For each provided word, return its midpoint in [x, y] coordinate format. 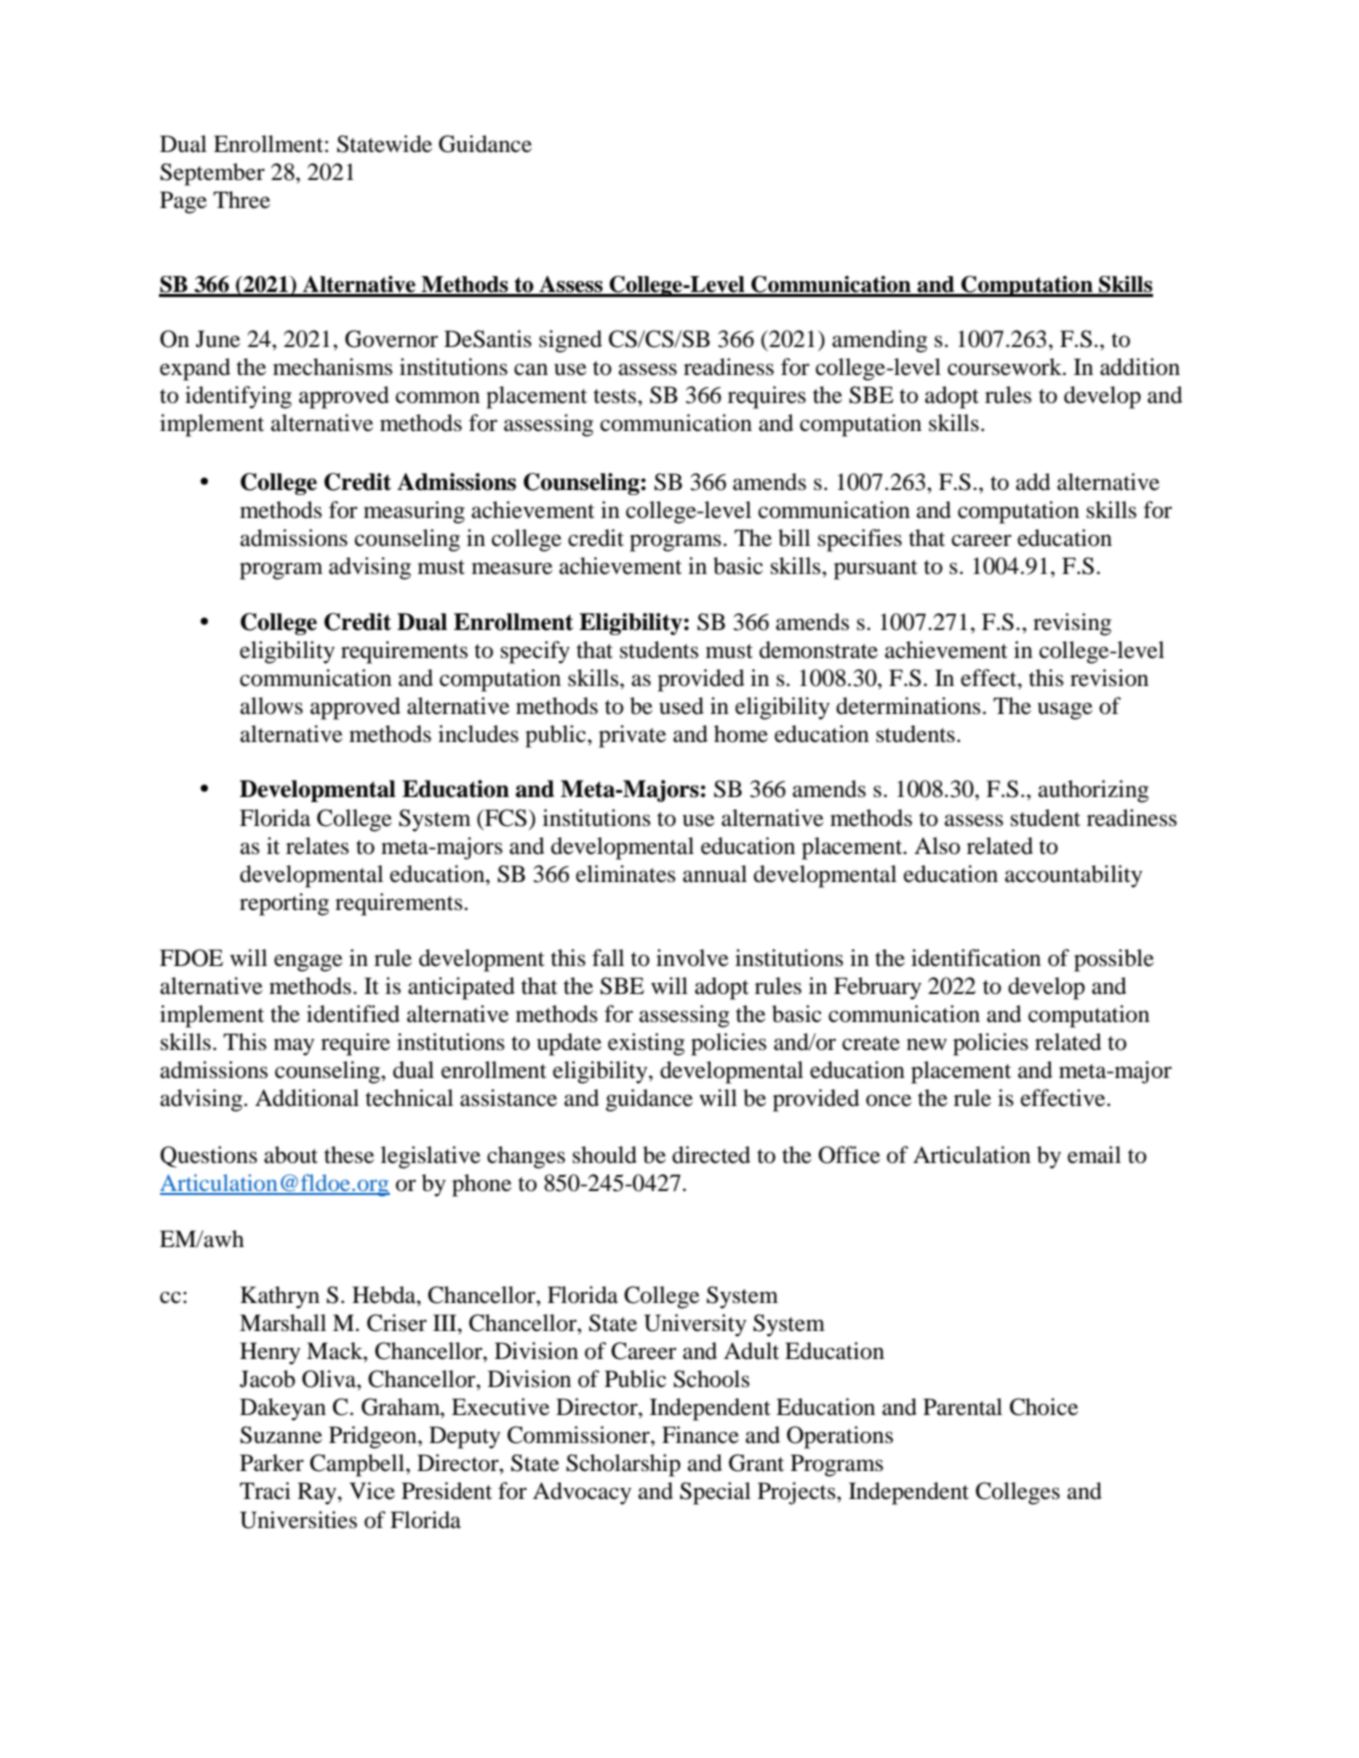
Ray [318, 1493]
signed [570, 341]
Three [241, 200]
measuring [414, 512]
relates [317, 846]
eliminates [626, 874]
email [1094, 1155]
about [291, 1155]
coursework [1006, 367]
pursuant [876, 570]
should [604, 1155]
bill [794, 538]
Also [937, 846]
